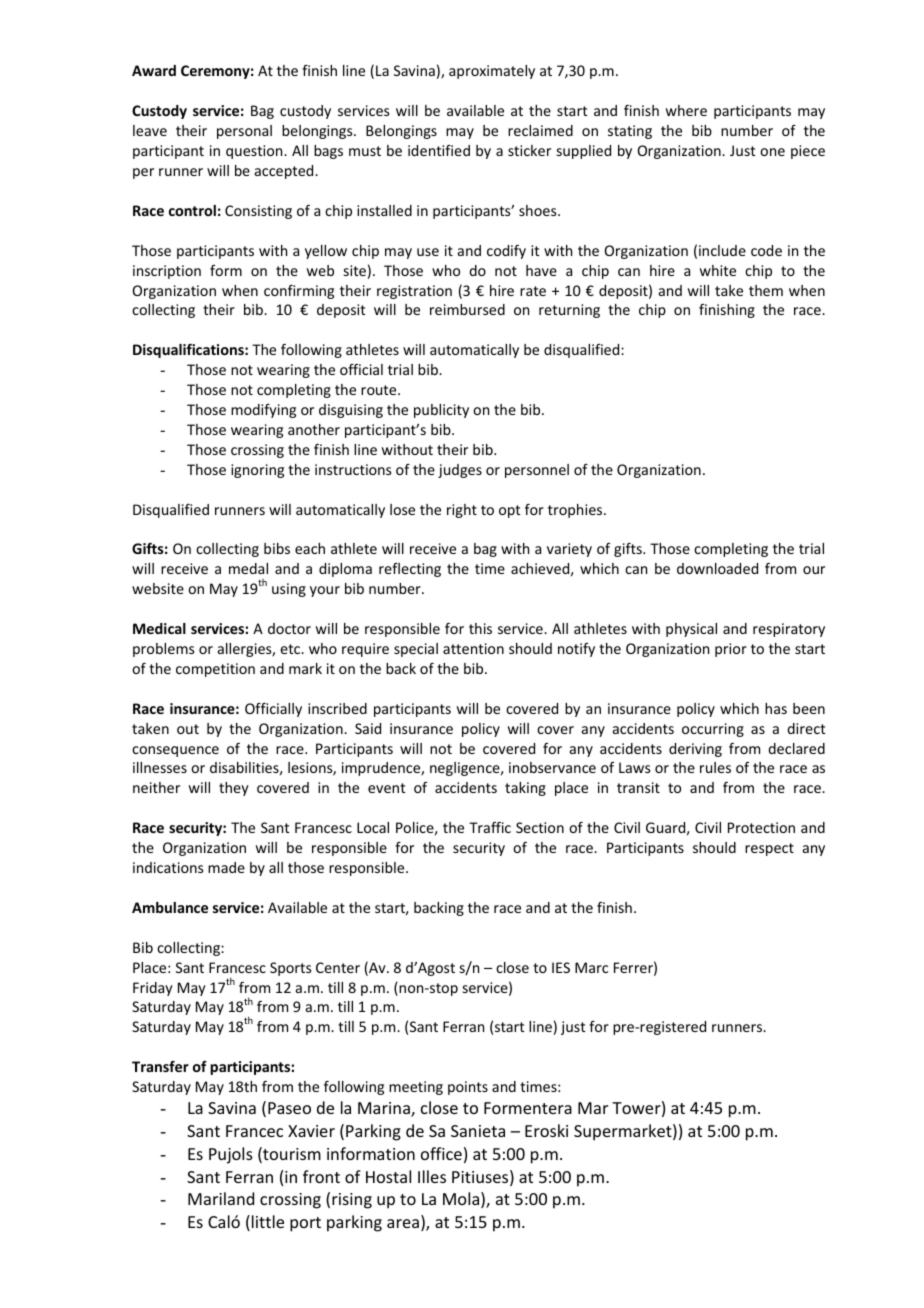  Describe the element at coordinates (766, 290) in the screenshot. I see `them` at that location.
